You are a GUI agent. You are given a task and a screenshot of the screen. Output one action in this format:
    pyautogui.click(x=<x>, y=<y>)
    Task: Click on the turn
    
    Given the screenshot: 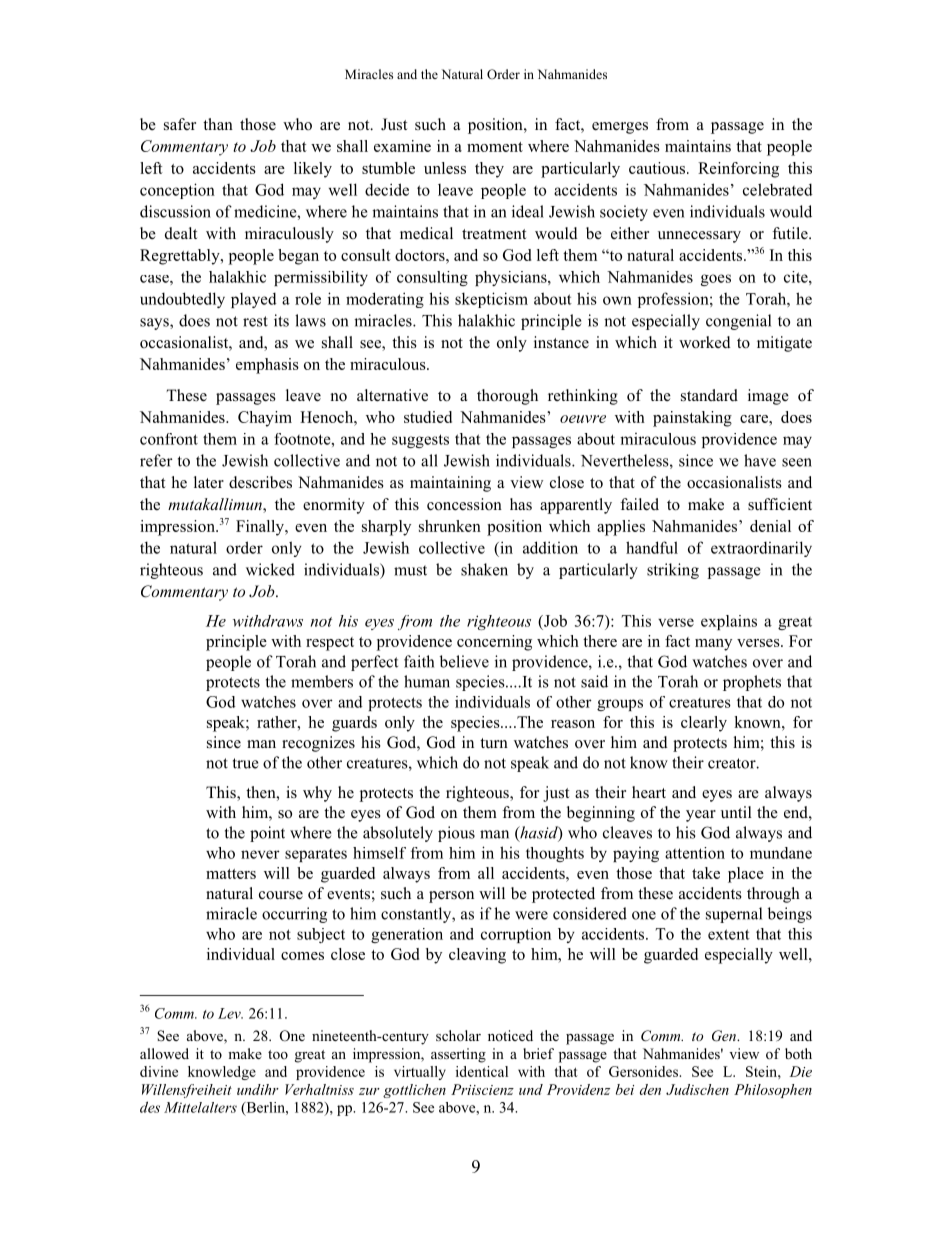 What is the action you would take?
    pyautogui.click(x=494, y=743)
